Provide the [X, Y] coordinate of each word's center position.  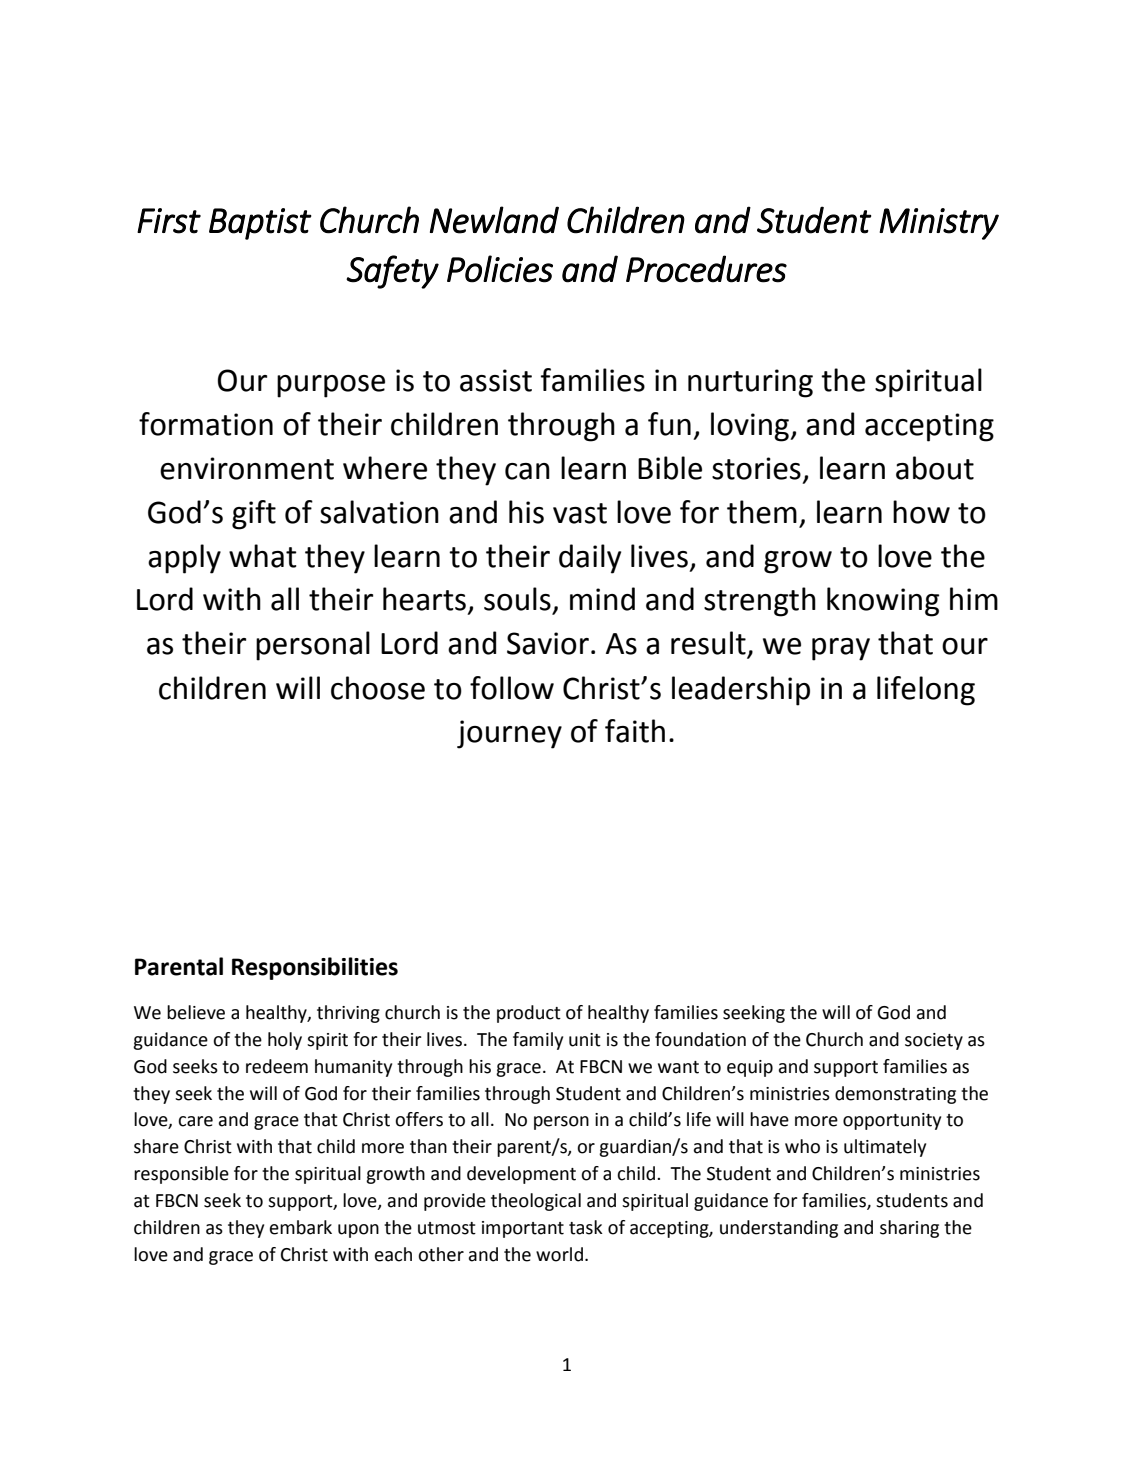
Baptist [260, 224]
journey [509, 734]
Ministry [939, 224]
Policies [500, 269]
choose [378, 688]
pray [841, 649]
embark [301, 1227]
